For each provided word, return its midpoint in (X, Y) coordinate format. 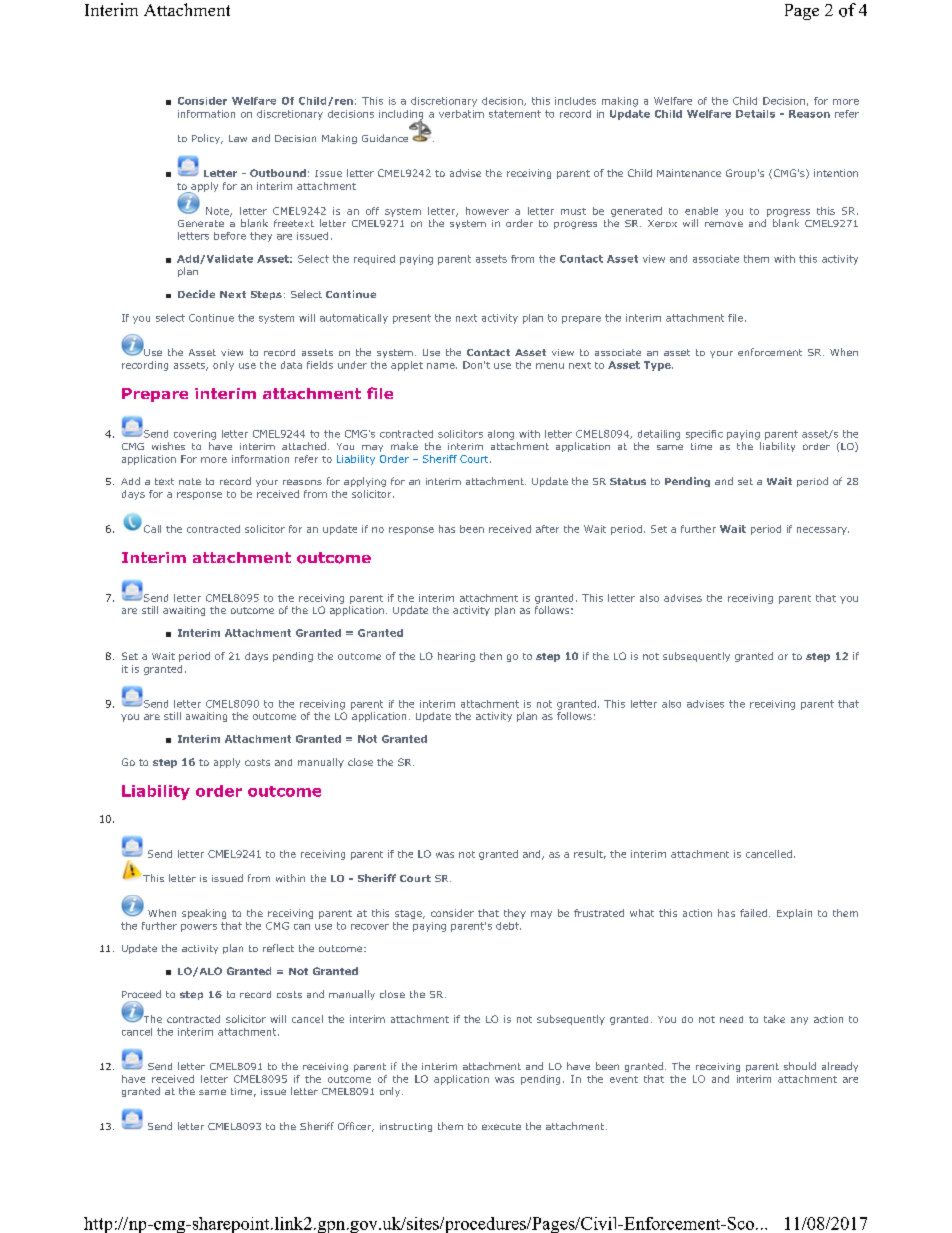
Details (755, 114)
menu (550, 366)
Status (628, 481)
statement (515, 114)
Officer (356, 1127)
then (491, 656)
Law (238, 138)
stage (409, 914)
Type (658, 366)
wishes (168, 446)
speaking (204, 914)
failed (753, 913)
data (291, 365)
